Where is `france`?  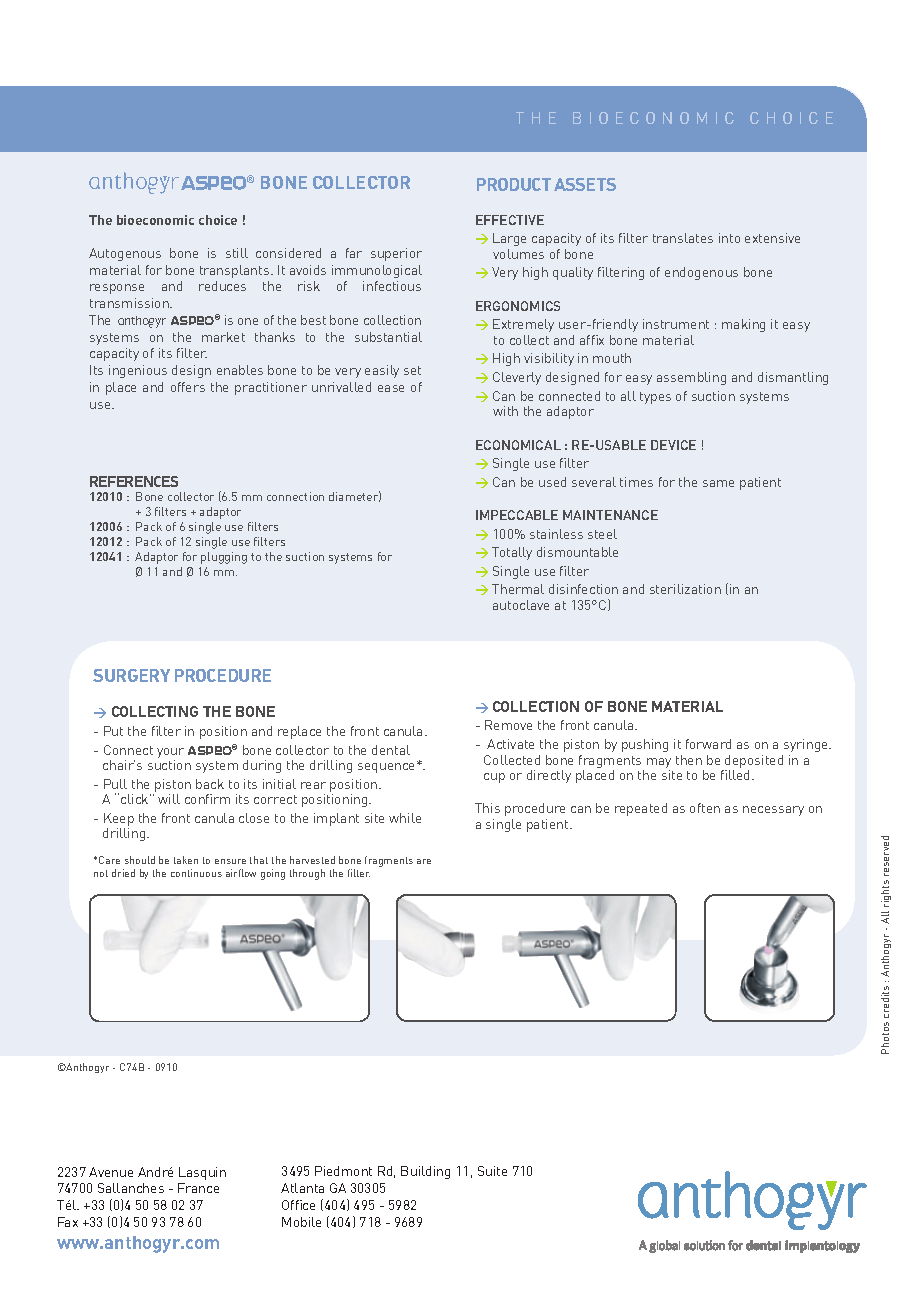
france is located at coordinates (198, 1188).
